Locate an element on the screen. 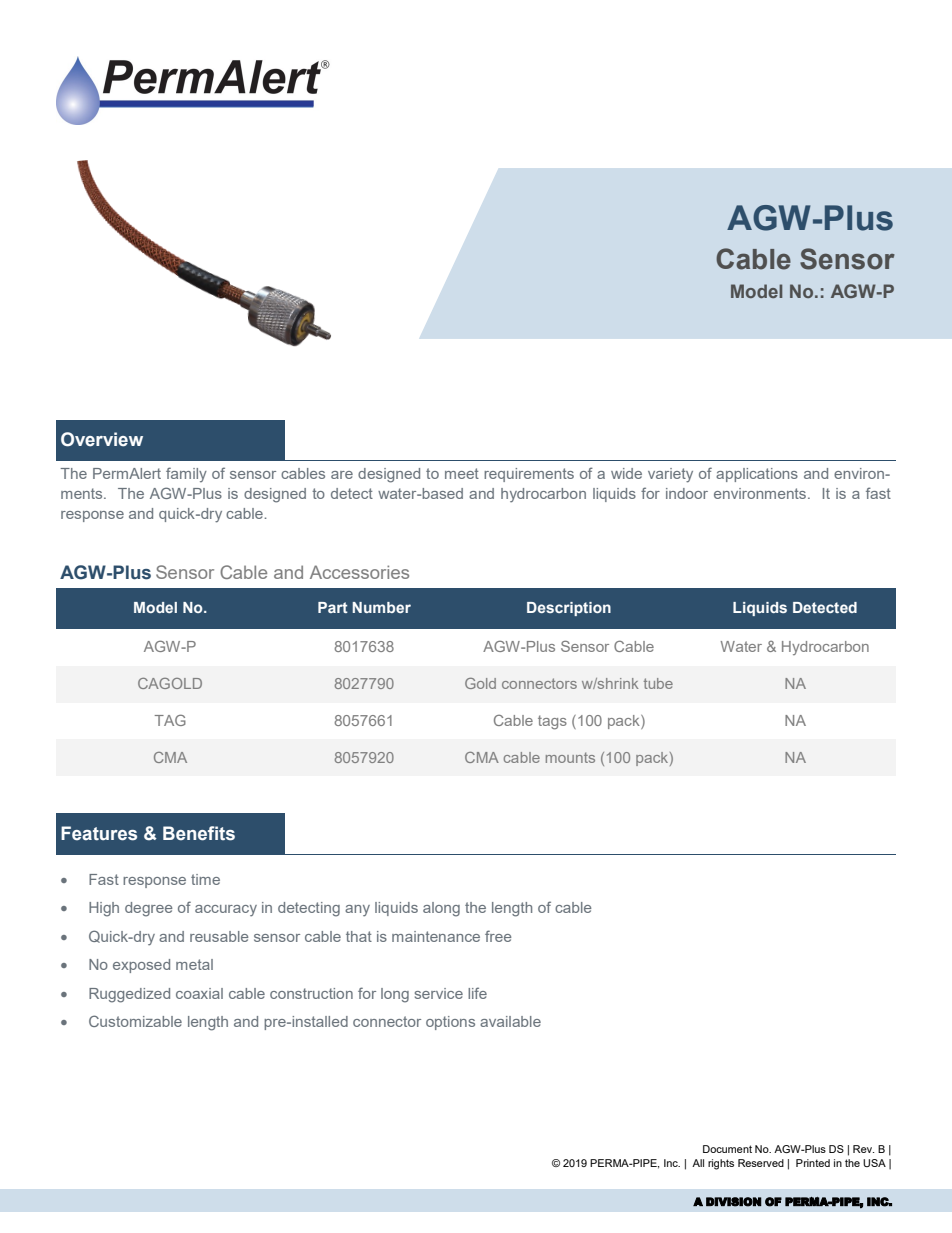 This screenshot has width=952, height=1233. Customizable is located at coordinates (135, 1021).
